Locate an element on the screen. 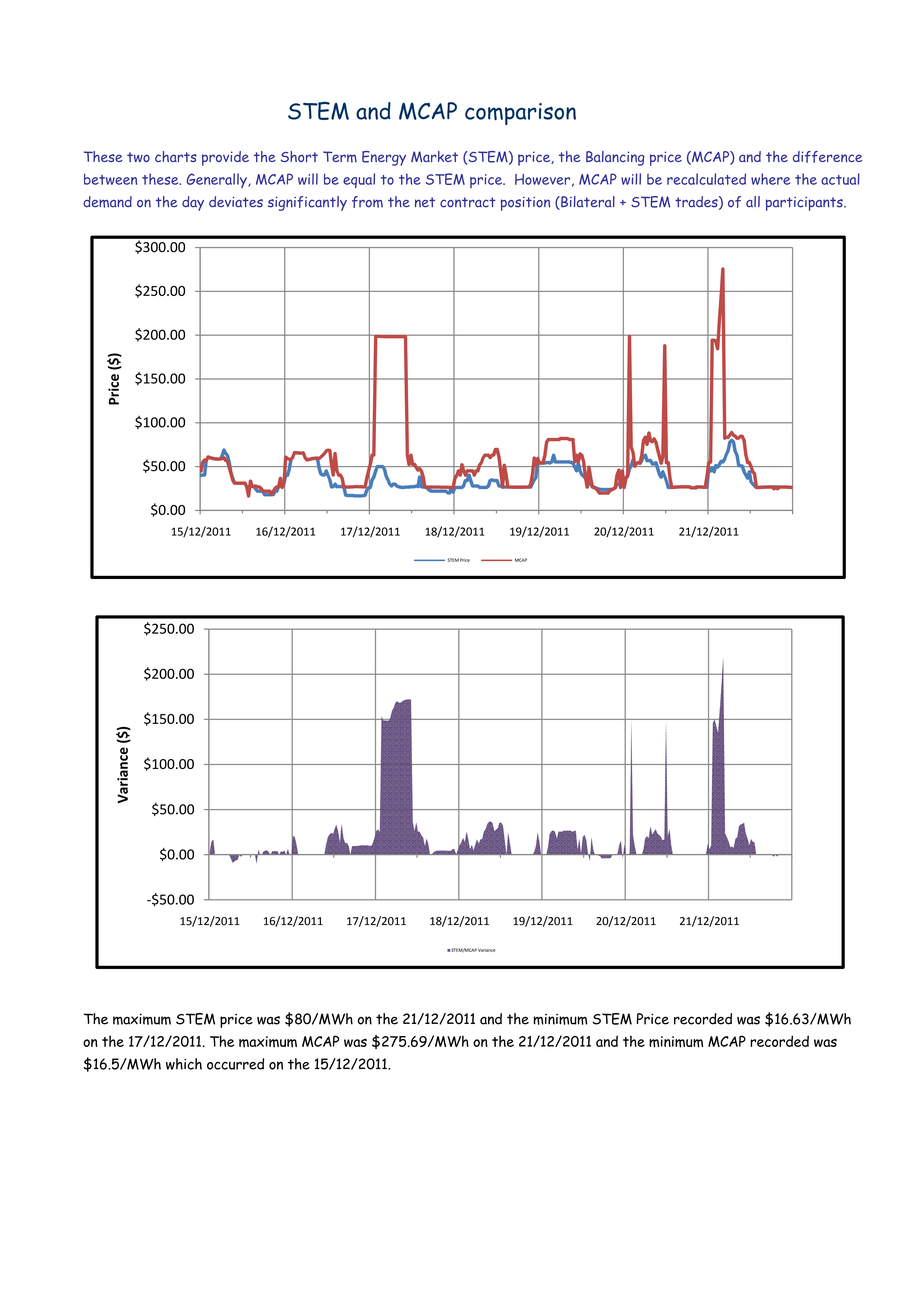 This screenshot has height=1308, width=924. participants is located at coordinates (805, 204).
